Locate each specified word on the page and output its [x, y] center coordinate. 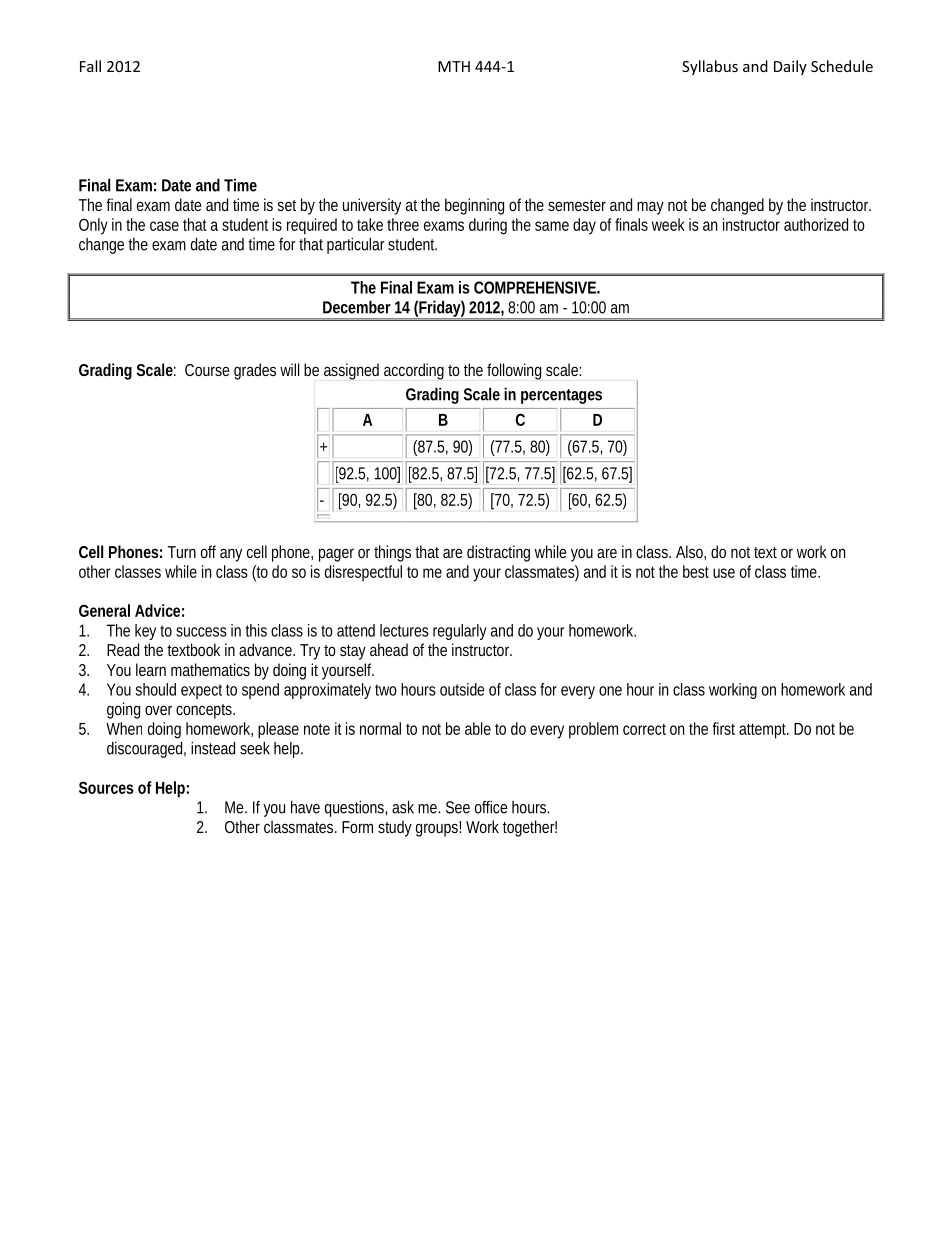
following [514, 371]
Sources [106, 787]
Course [207, 370]
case [164, 226]
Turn [182, 552]
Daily [790, 67]
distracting [498, 553]
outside [462, 689]
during [488, 226]
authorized [816, 224]
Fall [90, 66]
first [723, 728]
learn [151, 669]
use [724, 573]
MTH [454, 66]
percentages [561, 396]
